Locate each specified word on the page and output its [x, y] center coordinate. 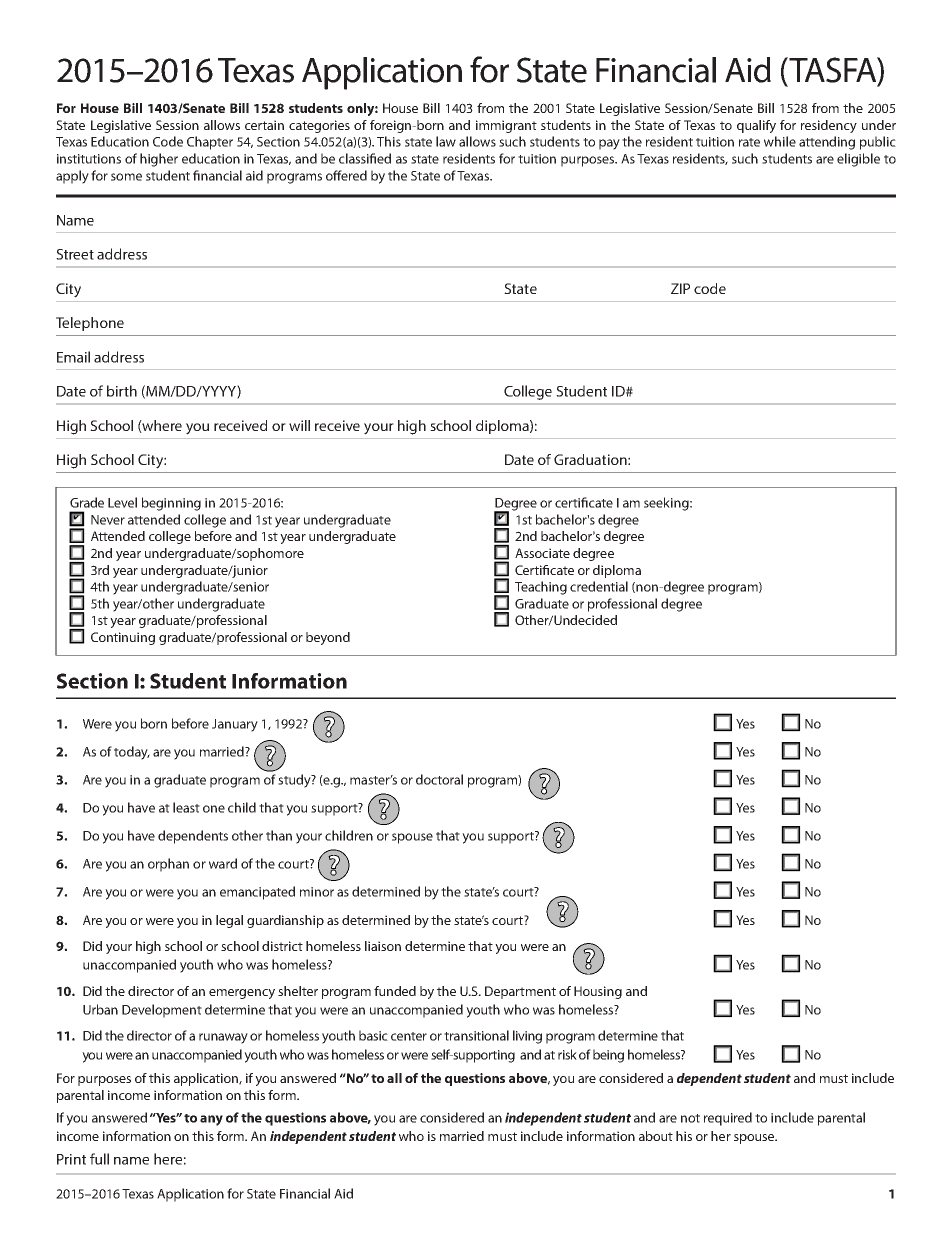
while [780, 141]
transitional [476, 1035]
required [728, 1119]
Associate [542, 553]
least [186, 807]
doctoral [439, 779]
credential [599, 586]
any [211, 1120]
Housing [598, 992]
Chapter [210, 143]
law [446, 141]
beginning [171, 504]
